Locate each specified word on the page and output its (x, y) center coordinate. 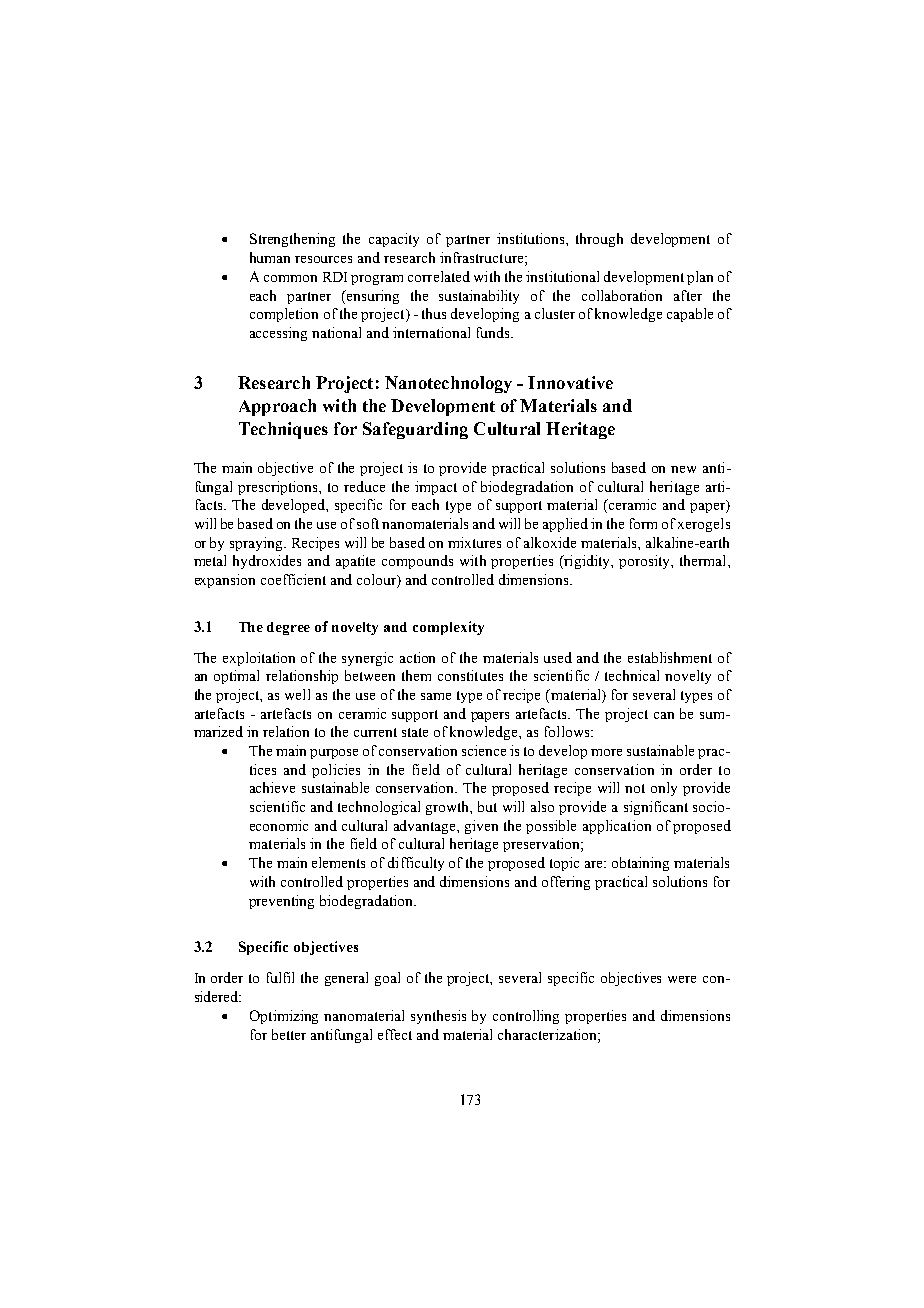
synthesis (438, 1017)
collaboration (622, 295)
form (643, 523)
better (289, 1034)
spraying (257, 544)
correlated (439, 276)
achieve (272, 787)
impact (436, 488)
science (484, 750)
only (664, 789)
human (270, 257)
